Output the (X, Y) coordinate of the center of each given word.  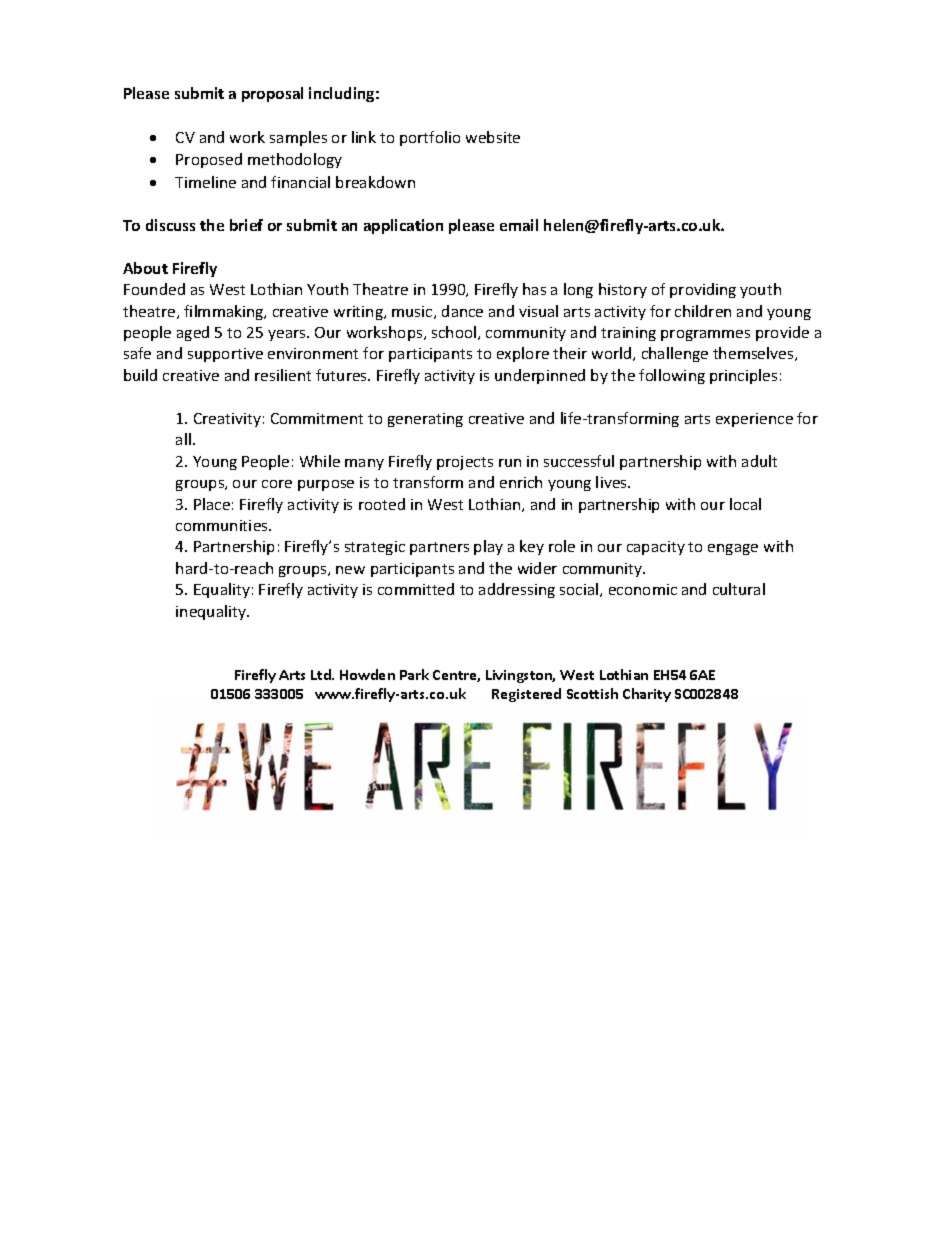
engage (733, 549)
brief (246, 225)
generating (425, 420)
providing (703, 290)
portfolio (430, 138)
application (403, 226)
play (488, 547)
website (493, 137)
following (672, 376)
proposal (272, 94)
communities (223, 525)
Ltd (322, 674)
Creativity (227, 420)
